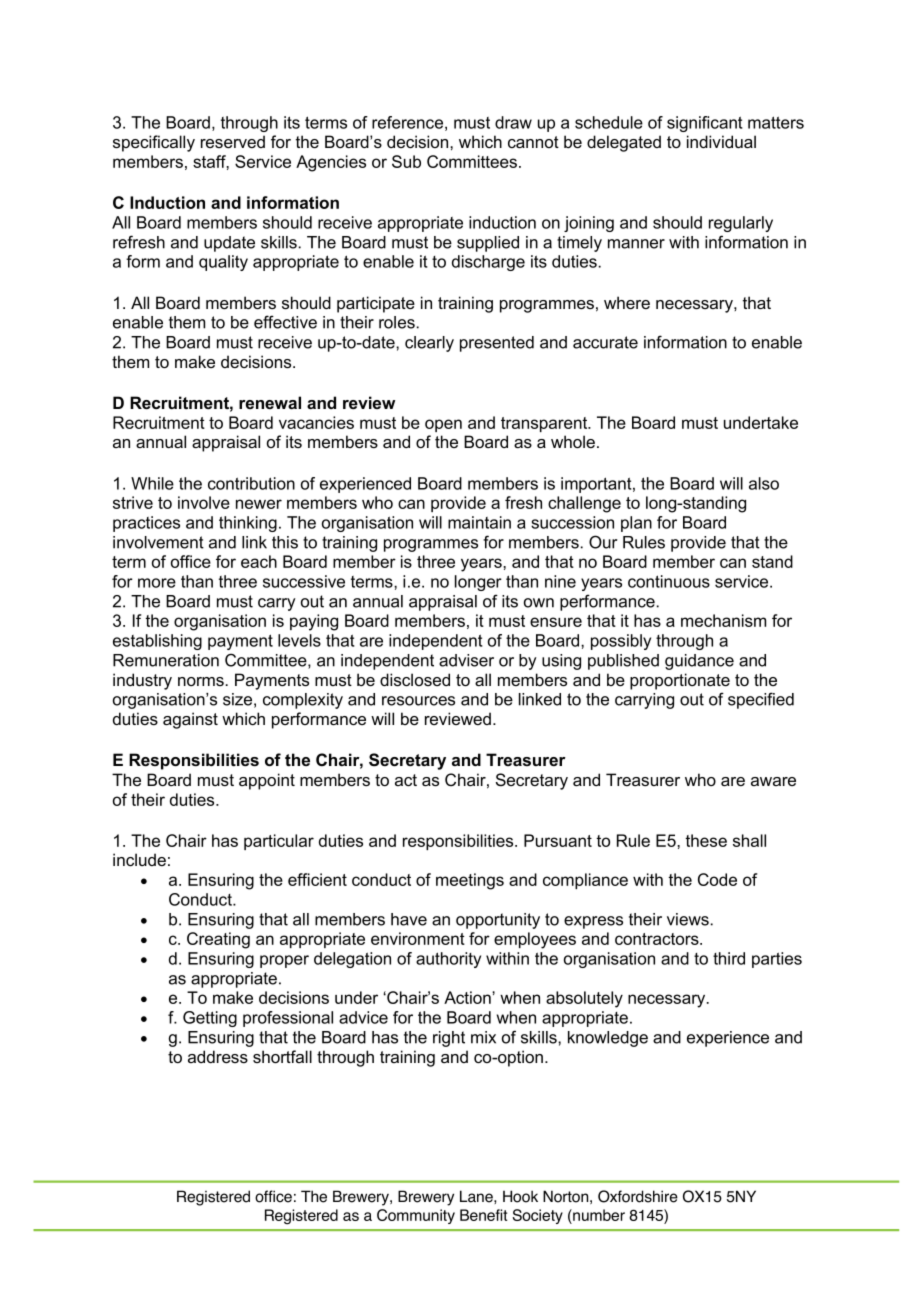  I want to click on aware, so click(773, 781).
